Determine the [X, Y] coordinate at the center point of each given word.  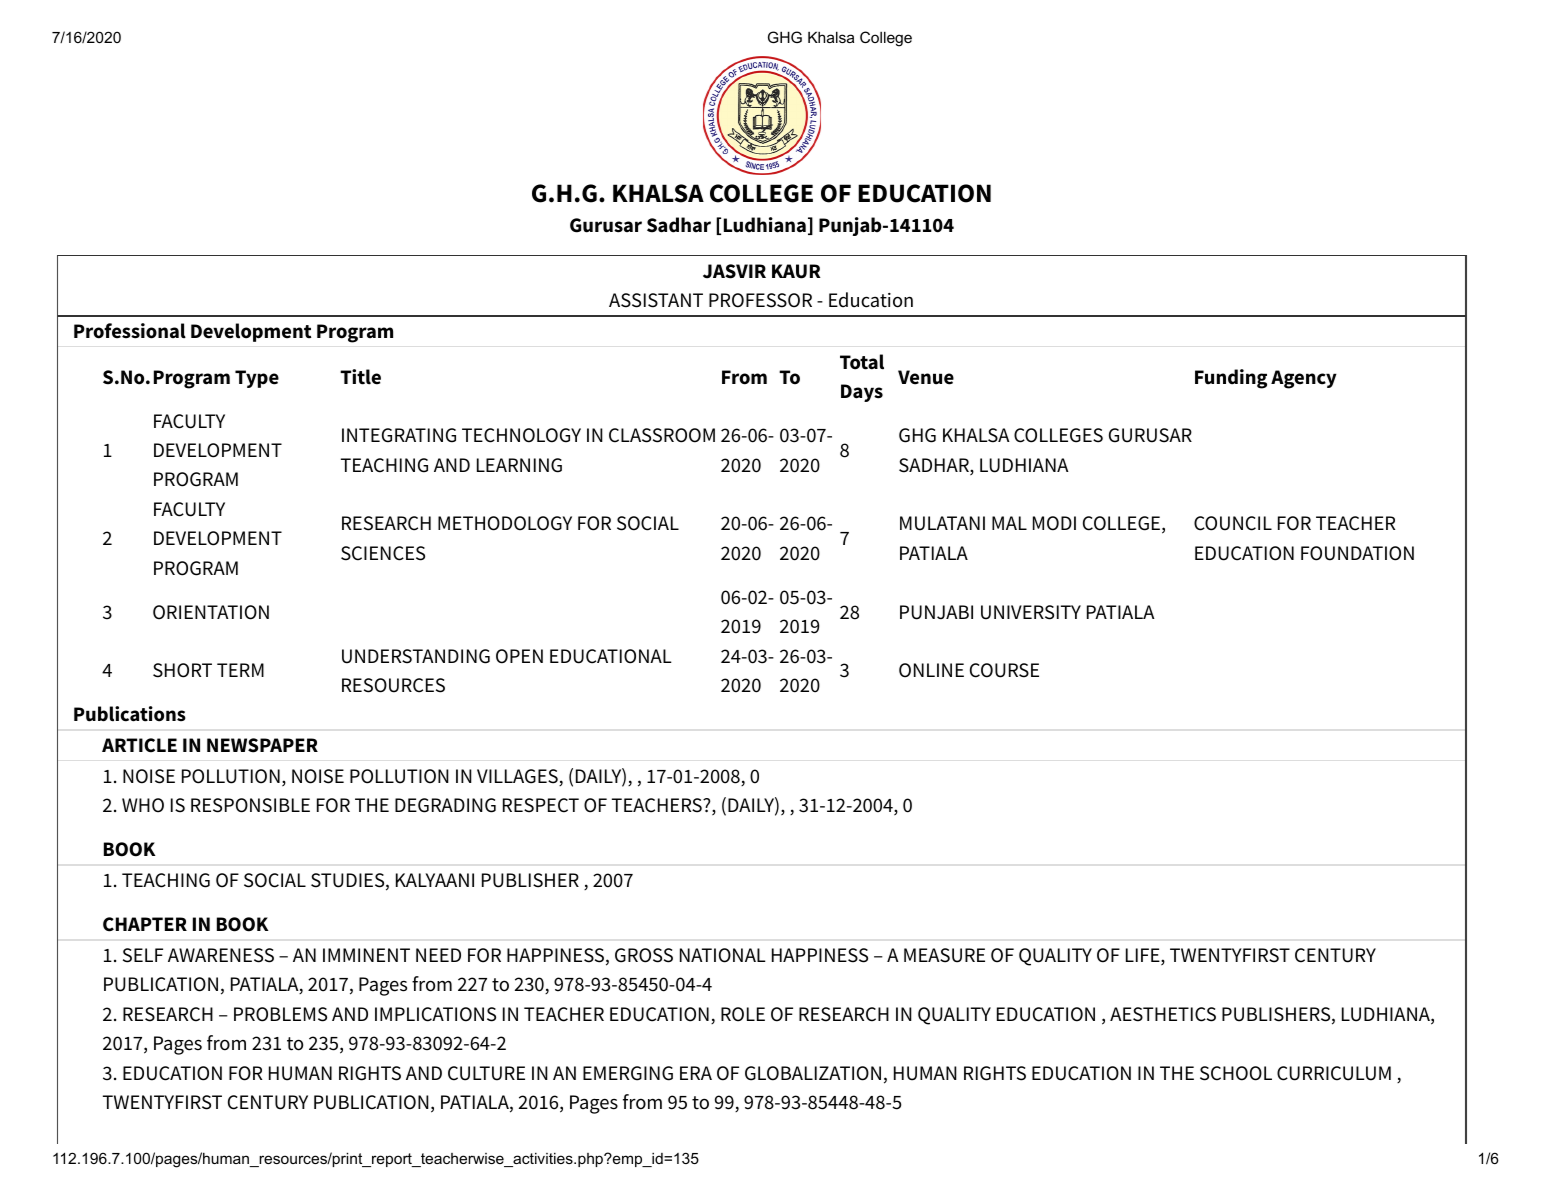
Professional [130, 331]
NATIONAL [723, 955]
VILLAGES [518, 777]
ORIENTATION [211, 612]
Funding [1231, 379]
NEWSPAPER [262, 745]
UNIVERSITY [1031, 612]
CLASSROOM [662, 435]
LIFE [1144, 956]
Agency [1304, 379]
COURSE [1004, 670]
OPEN [519, 656]
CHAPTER [145, 924]
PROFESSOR [760, 300]
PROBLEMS [280, 1014]
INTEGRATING [399, 435]
